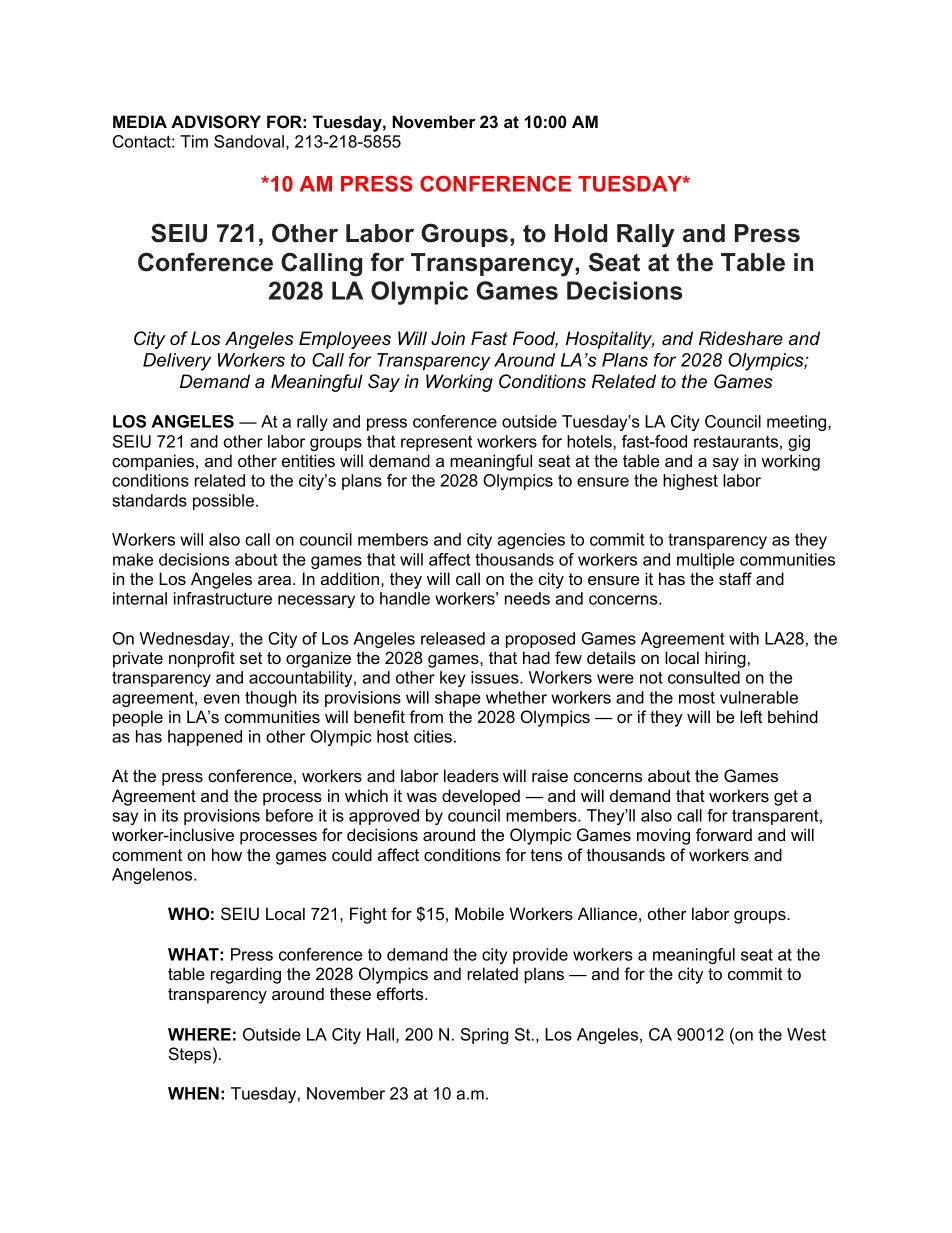  What do you see at coordinates (741, 338) in the page?
I see `Rideshare` at bounding box center [741, 338].
